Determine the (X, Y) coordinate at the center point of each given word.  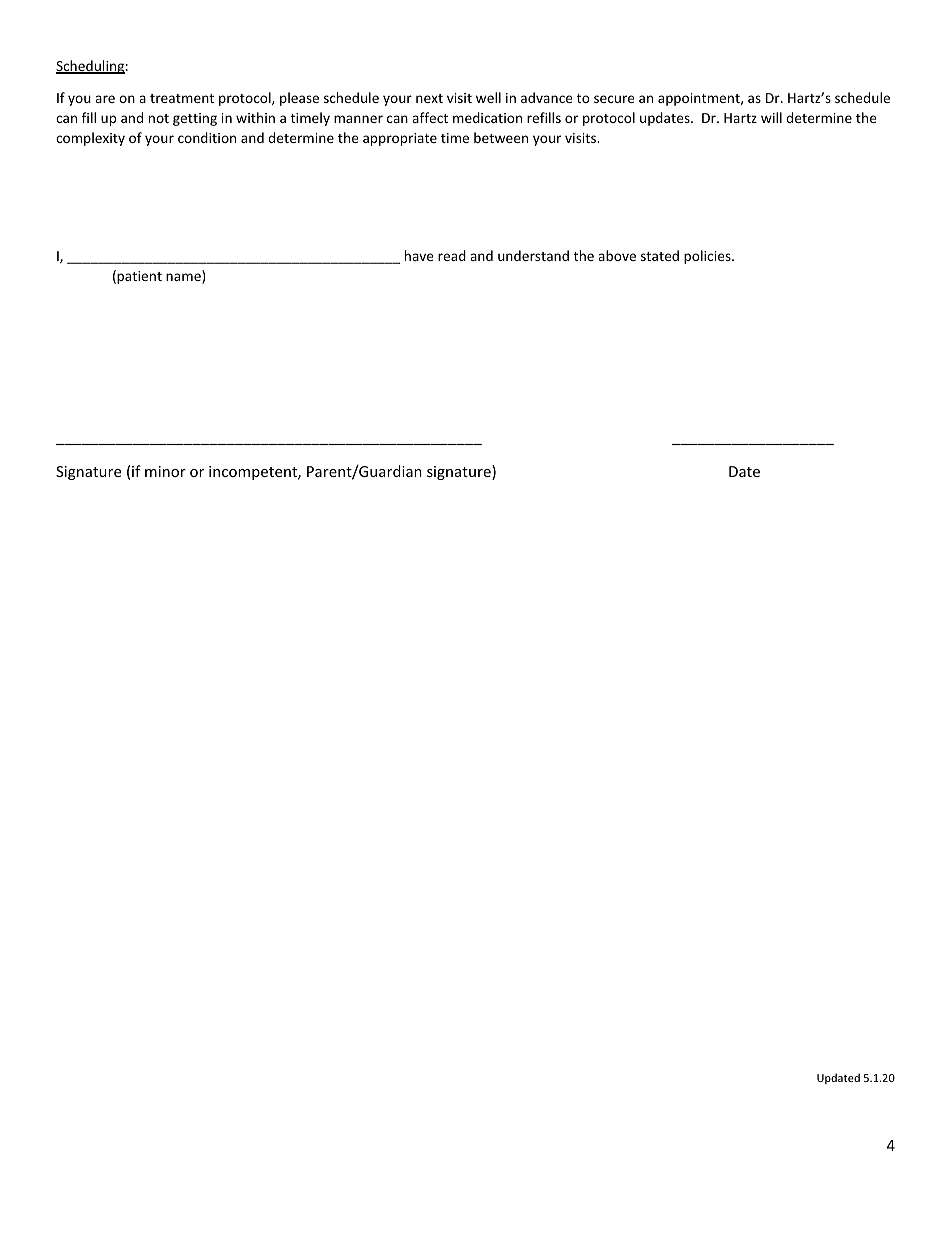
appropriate (400, 139)
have (419, 255)
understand (533, 255)
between (501, 137)
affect (430, 117)
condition (207, 137)
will (771, 117)
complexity (90, 139)
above (617, 255)
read (452, 255)
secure (614, 99)
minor (165, 471)
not (159, 118)
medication (487, 117)
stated (660, 255)
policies (708, 257)
